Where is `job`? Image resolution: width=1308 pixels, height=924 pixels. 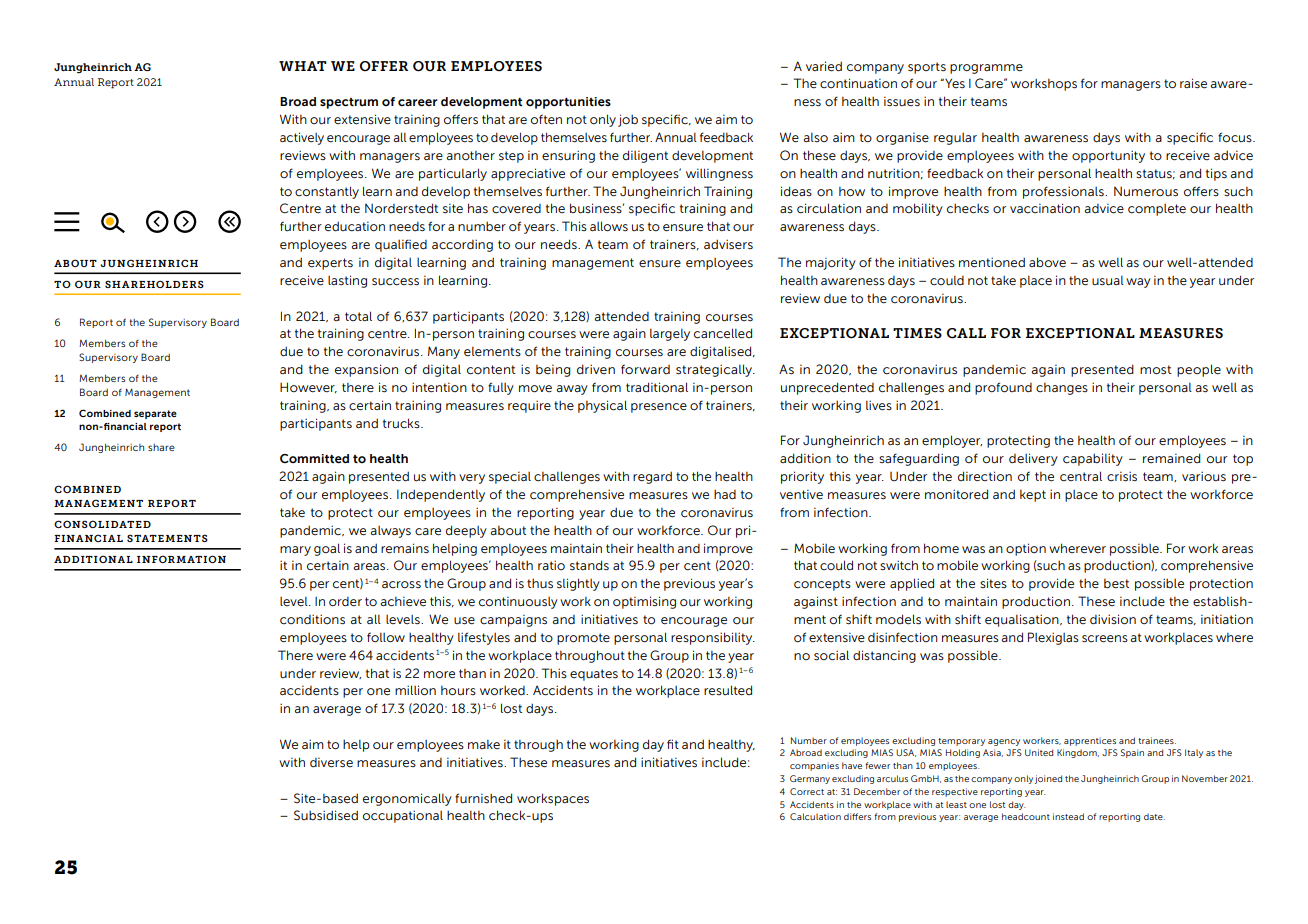
job is located at coordinates (628, 120).
